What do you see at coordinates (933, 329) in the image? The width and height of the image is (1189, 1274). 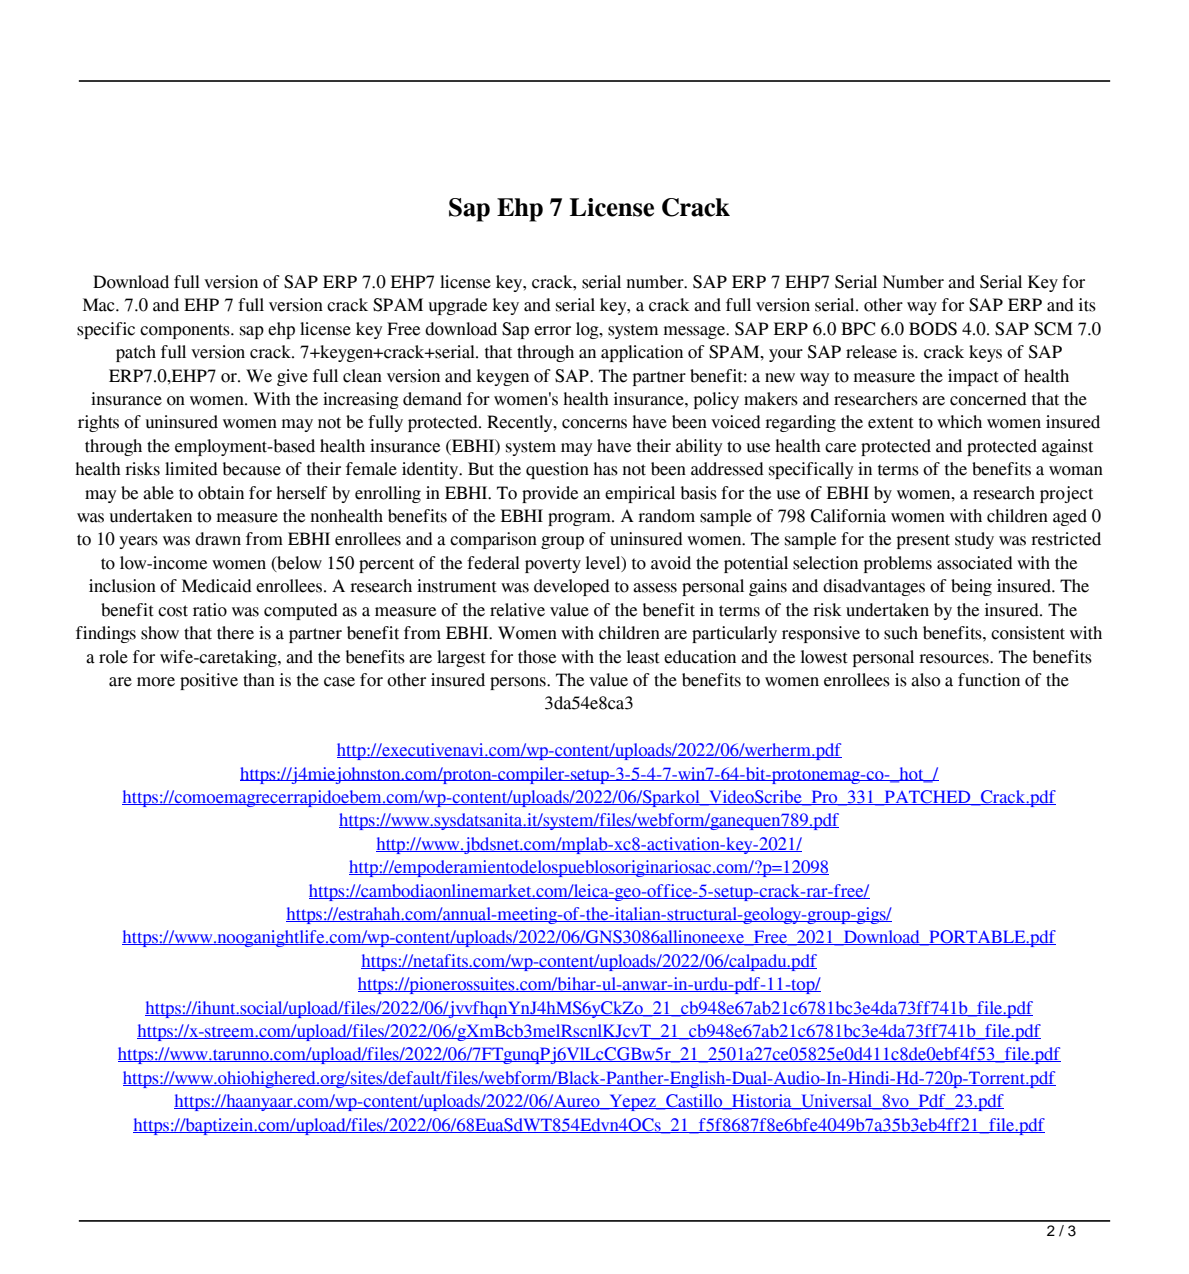 I see `BODS` at bounding box center [933, 329].
